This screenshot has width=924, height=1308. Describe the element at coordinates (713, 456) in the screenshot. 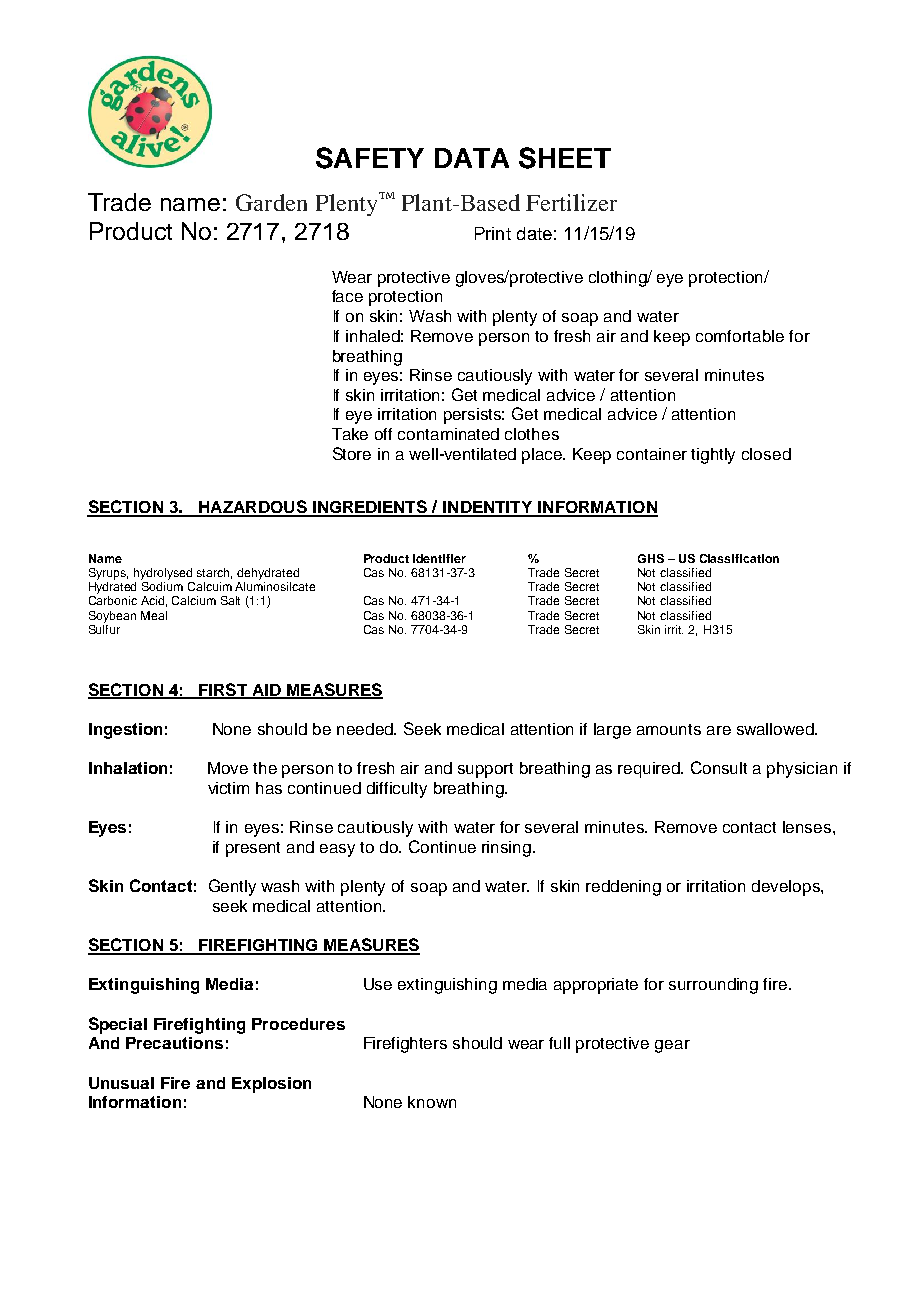

I see `tightly` at that location.
